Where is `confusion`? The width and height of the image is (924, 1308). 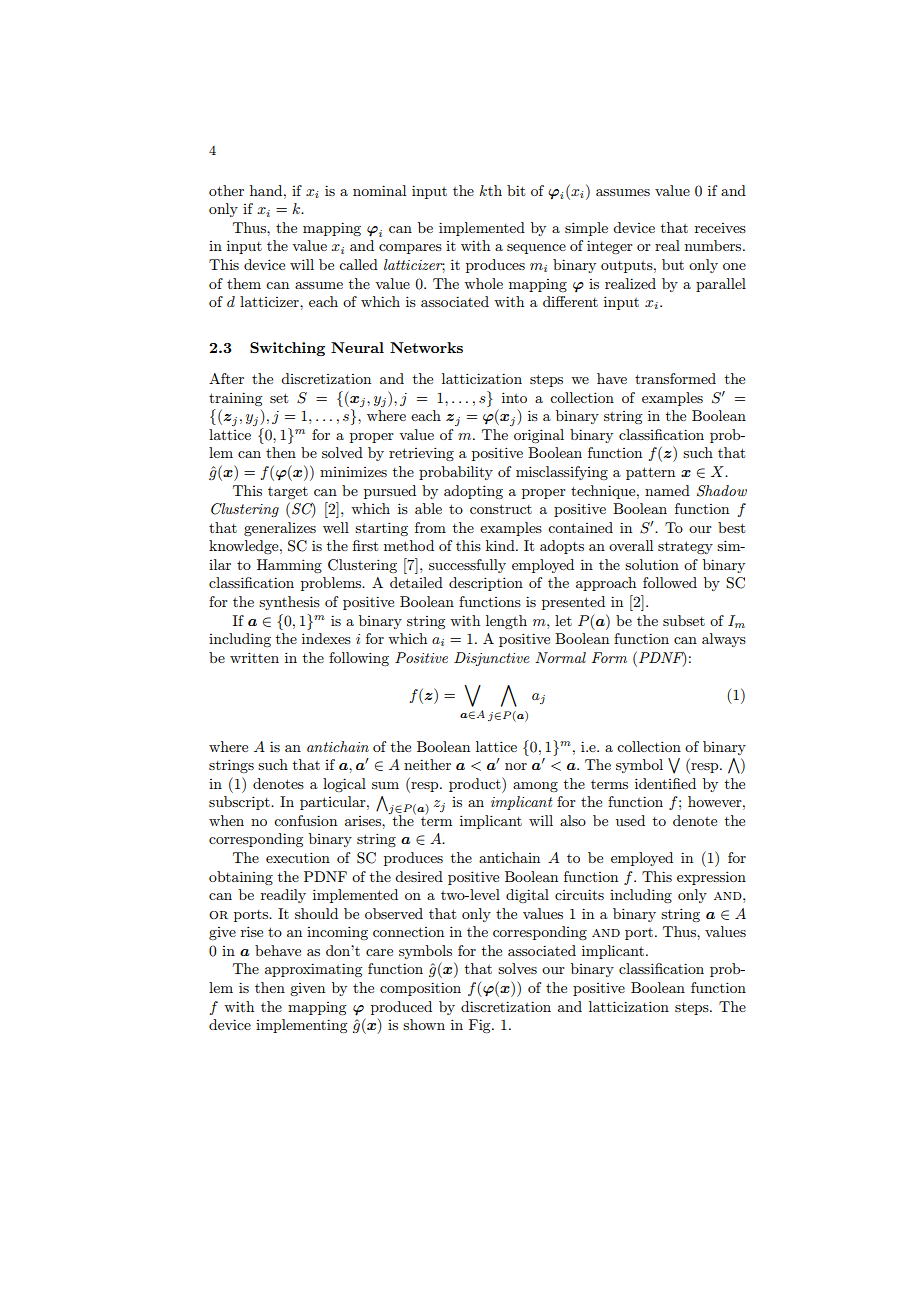
confusion is located at coordinates (305, 820).
